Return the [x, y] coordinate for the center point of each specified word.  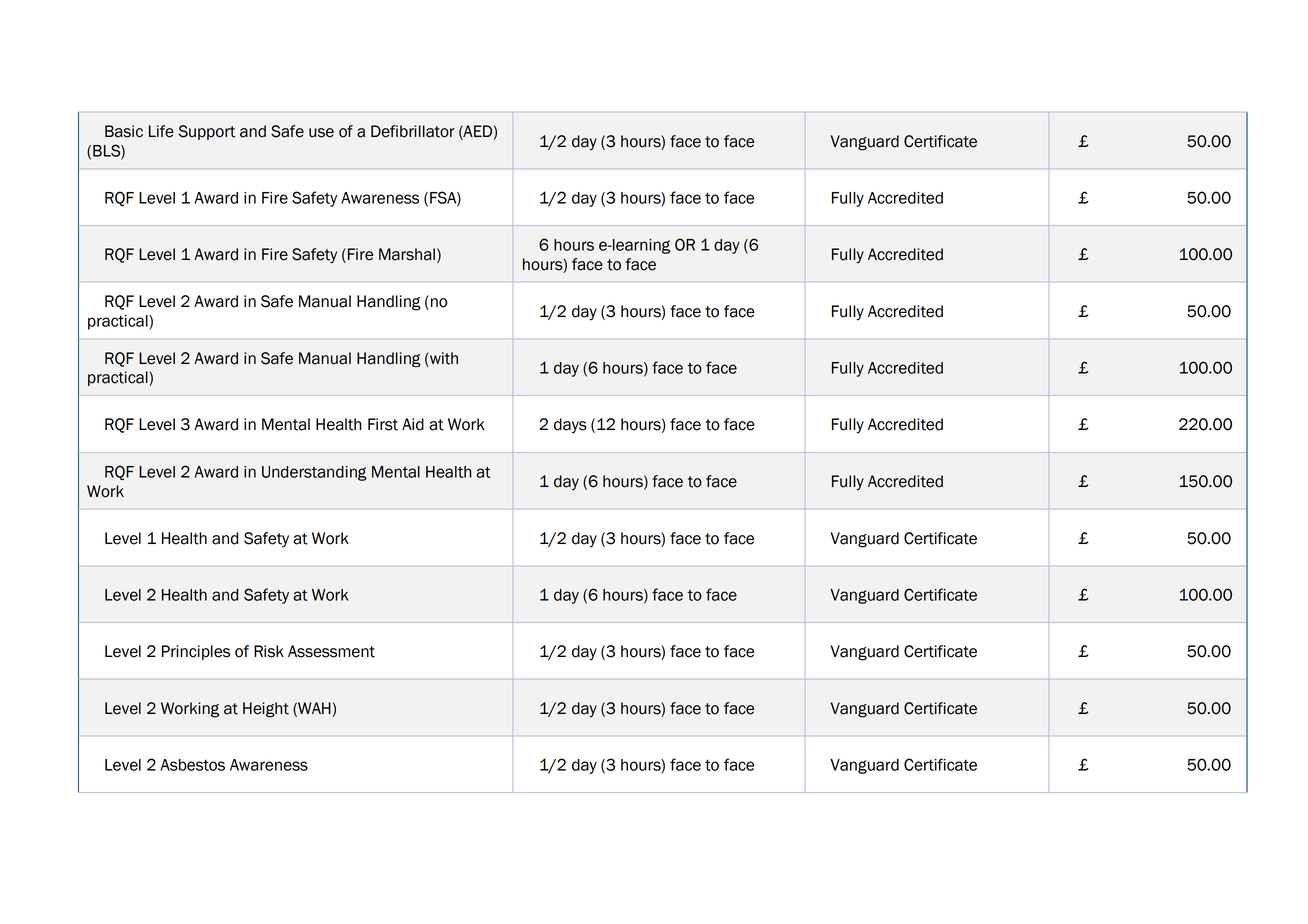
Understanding [314, 473]
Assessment [331, 651]
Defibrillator [413, 131]
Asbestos [192, 765]
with [443, 358]
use [321, 133]
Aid [413, 424]
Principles [196, 652]
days [570, 426]
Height [266, 710]
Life [161, 131]
